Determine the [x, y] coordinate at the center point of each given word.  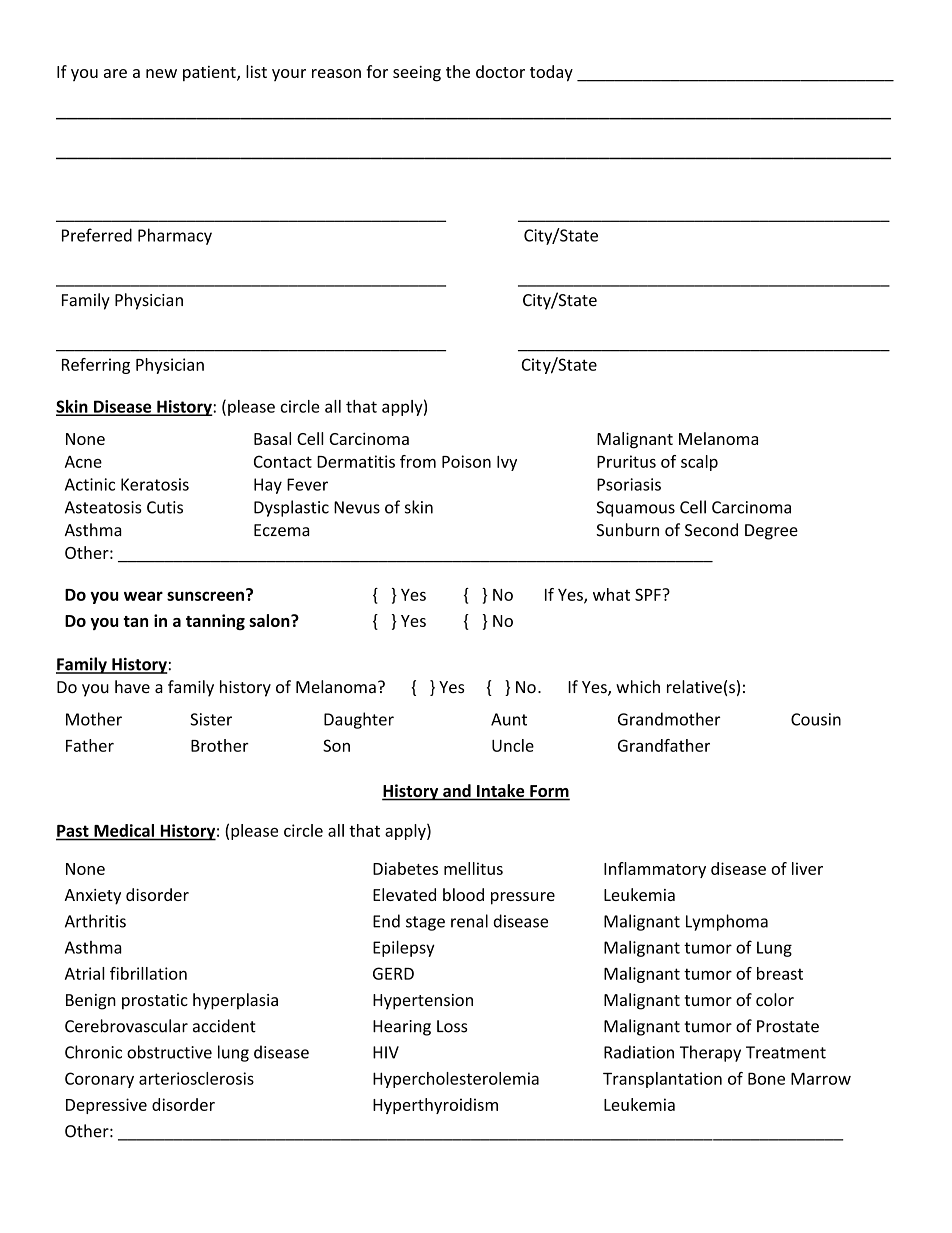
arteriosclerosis [196, 1078]
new [161, 73]
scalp [699, 463]
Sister [211, 719]
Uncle [513, 745]
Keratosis [155, 484]
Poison [466, 461]
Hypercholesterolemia [456, 1080]
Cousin [816, 719]
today [551, 73]
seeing [417, 74]
